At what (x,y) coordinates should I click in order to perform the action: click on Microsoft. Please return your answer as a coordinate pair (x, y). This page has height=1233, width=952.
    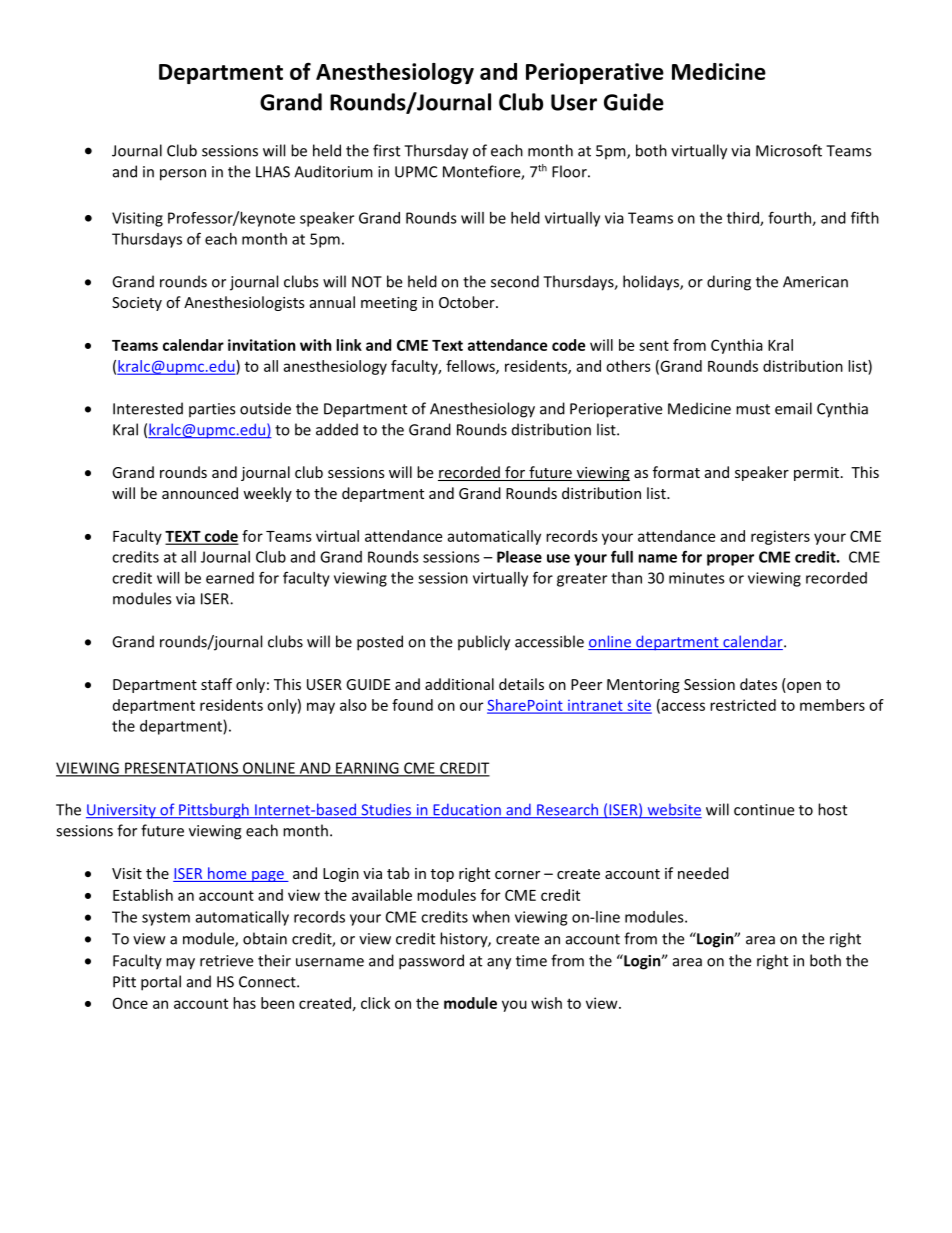
    Looking at the image, I should click on (789, 150).
